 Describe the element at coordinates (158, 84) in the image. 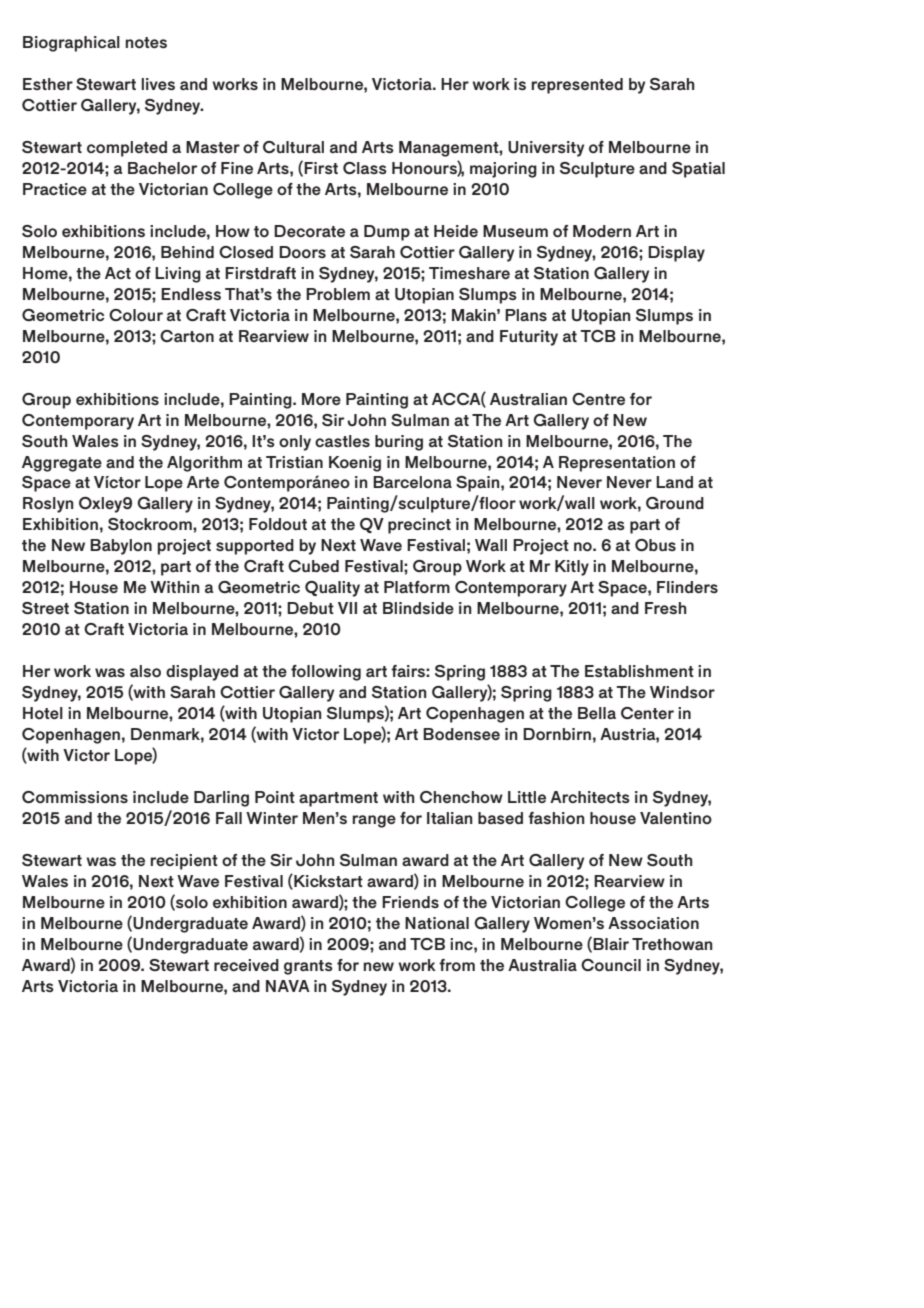

I see `lives` at that location.
